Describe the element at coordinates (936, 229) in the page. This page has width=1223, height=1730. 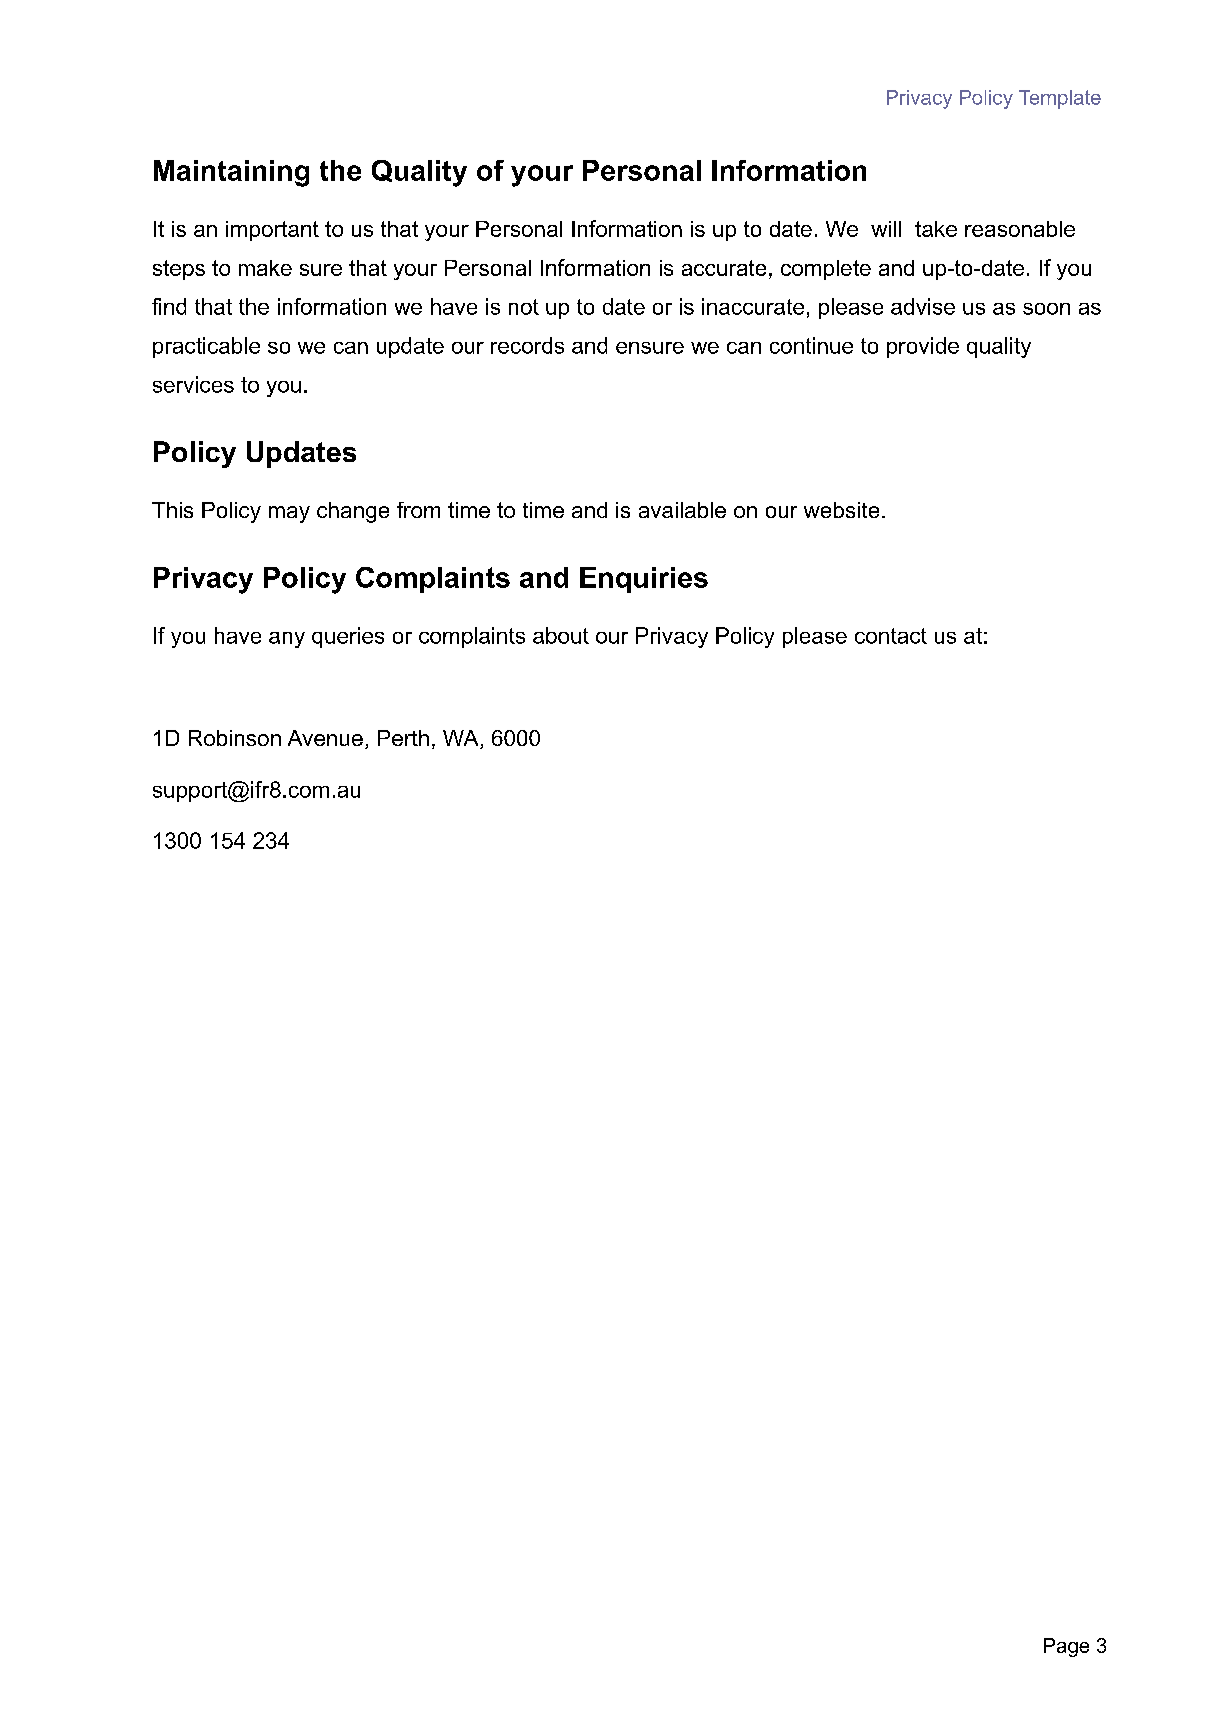
I see `take` at that location.
